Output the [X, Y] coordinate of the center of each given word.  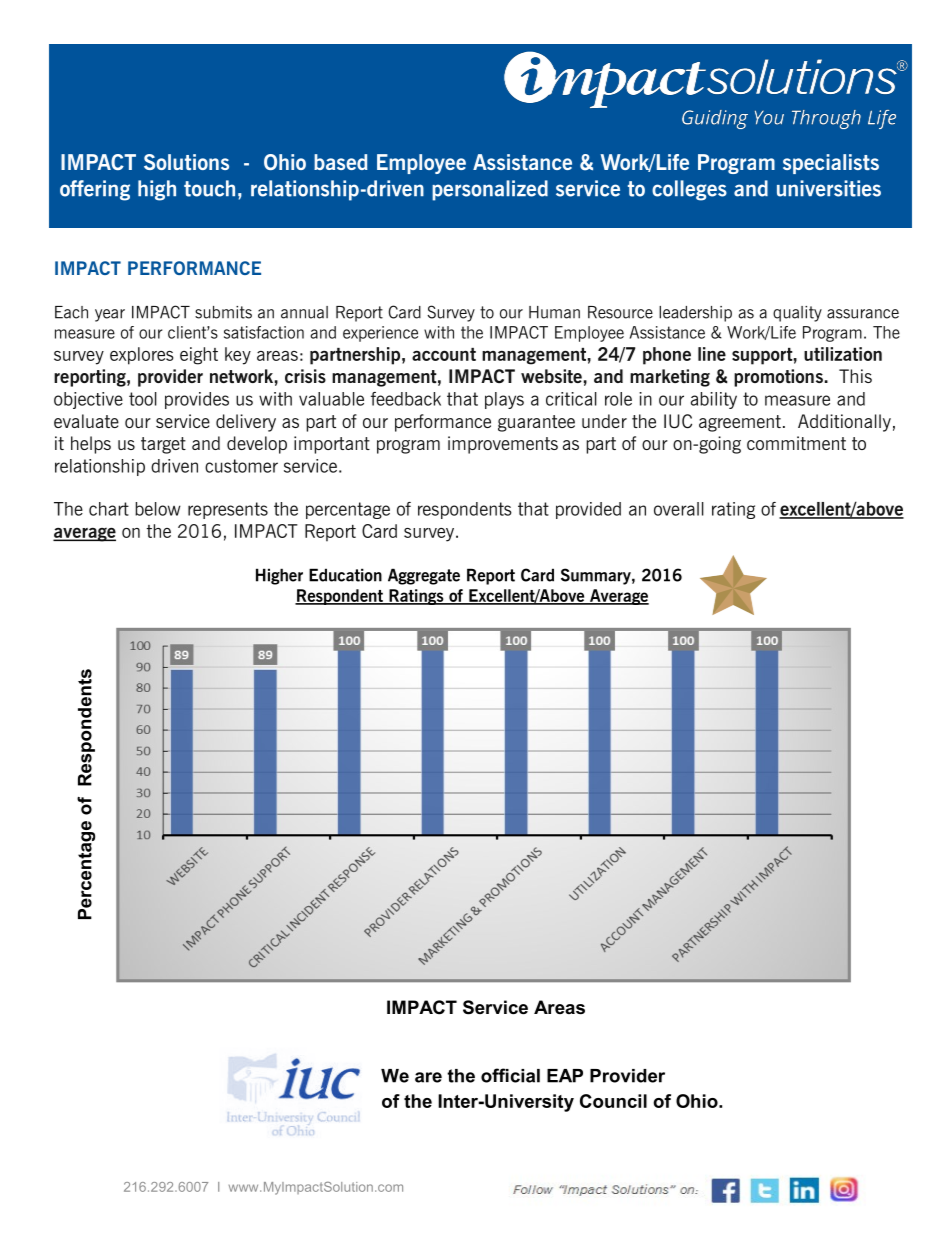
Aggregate [424, 576]
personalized [490, 190]
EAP [565, 1076]
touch [209, 188]
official [510, 1075]
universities [829, 188]
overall [679, 509]
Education [345, 575]
